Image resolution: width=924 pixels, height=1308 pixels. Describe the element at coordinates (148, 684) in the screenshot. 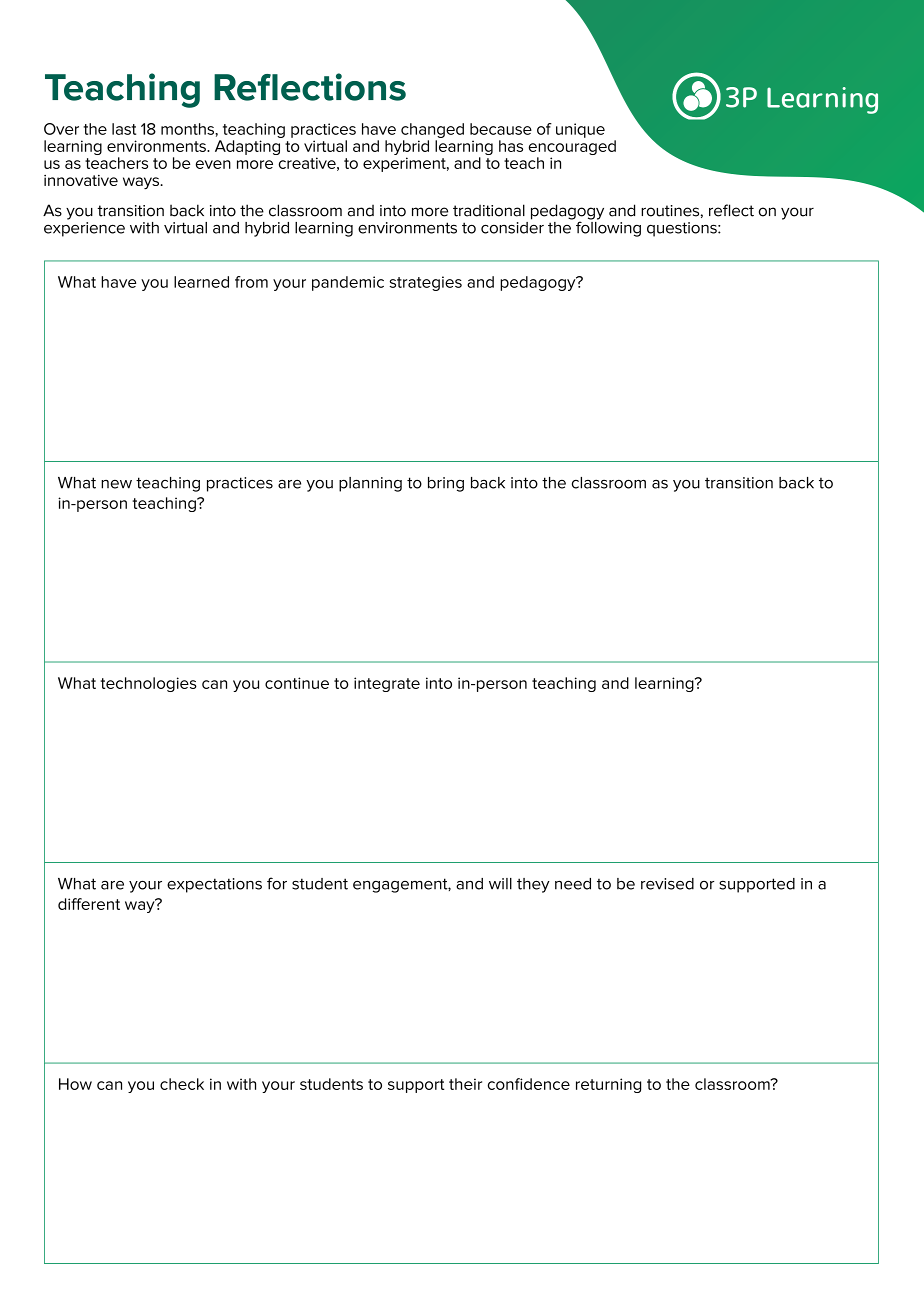

I see `technologies` at that location.
